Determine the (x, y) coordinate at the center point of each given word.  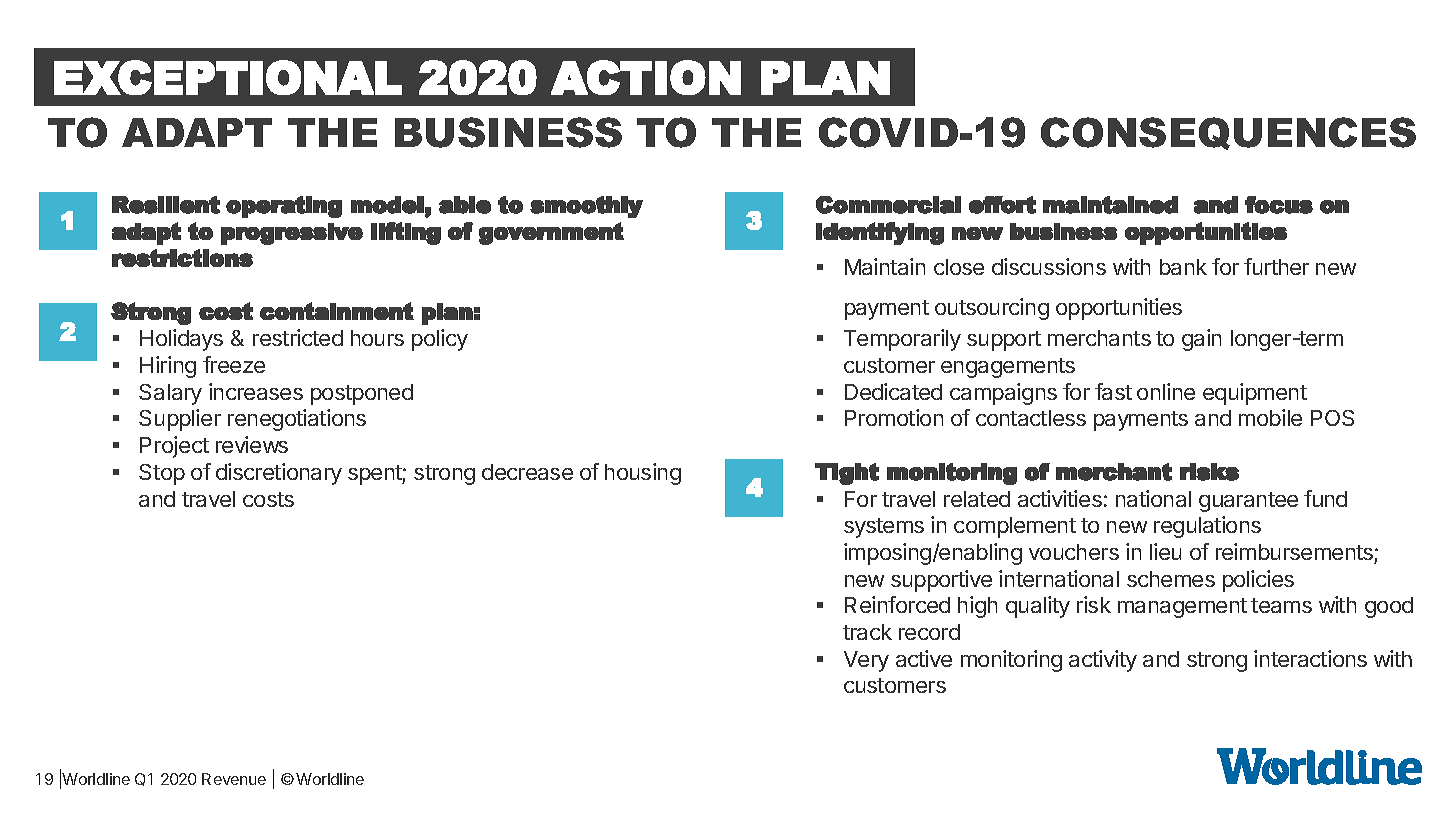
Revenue (234, 779)
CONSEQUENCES (1228, 133)
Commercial (888, 205)
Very (866, 661)
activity (1103, 661)
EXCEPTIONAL (228, 77)
